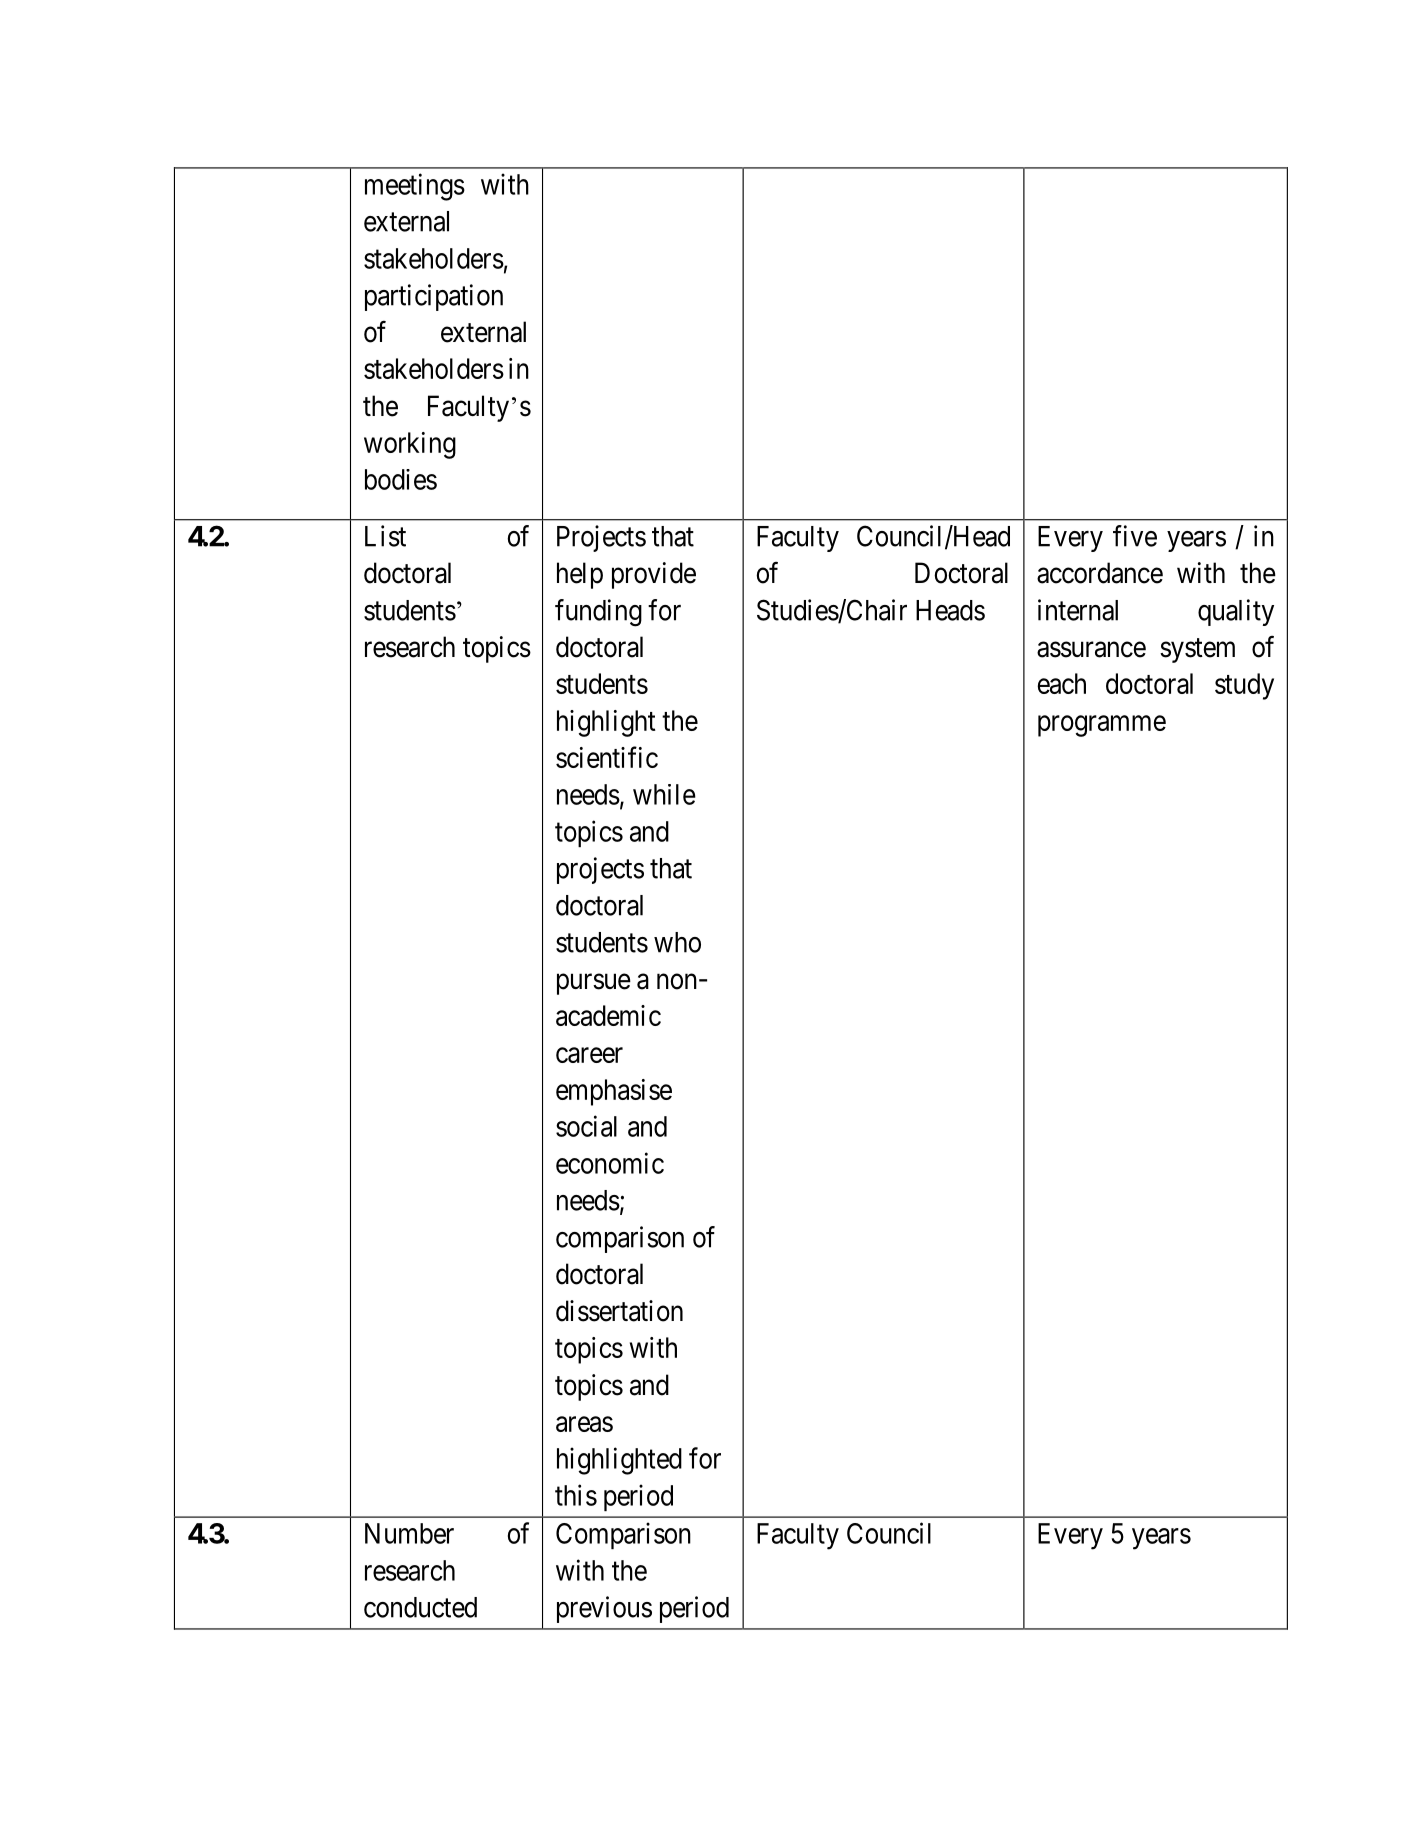 This page has height=1841, width=1423. Describe the element at coordinates (1102, 726) in the page. I see `programme` at that location.
